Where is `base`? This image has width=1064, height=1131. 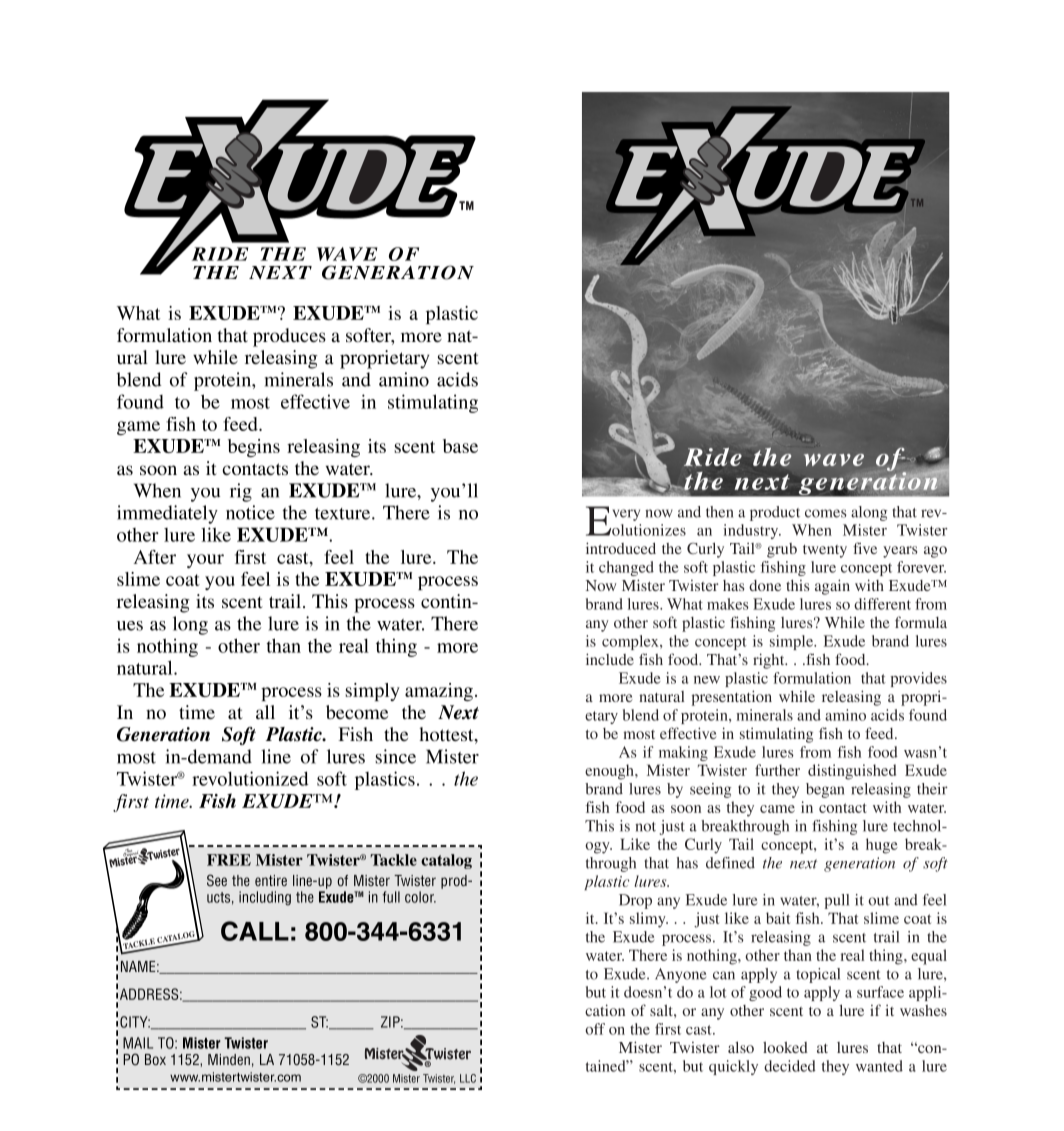
base is located at coordinates (460, 446).
